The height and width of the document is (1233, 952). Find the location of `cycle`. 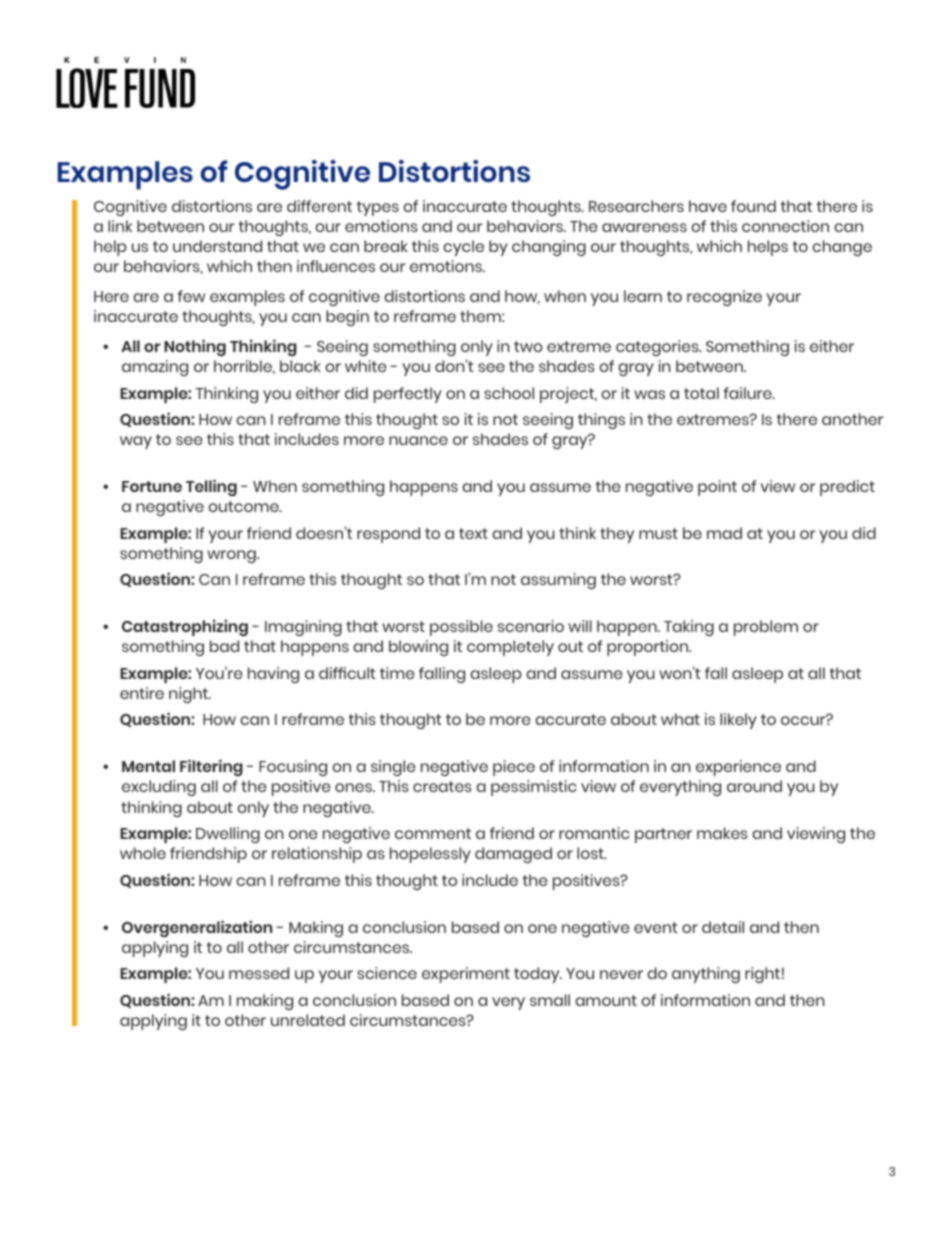

cycle is located at coordinates (463, 248).
